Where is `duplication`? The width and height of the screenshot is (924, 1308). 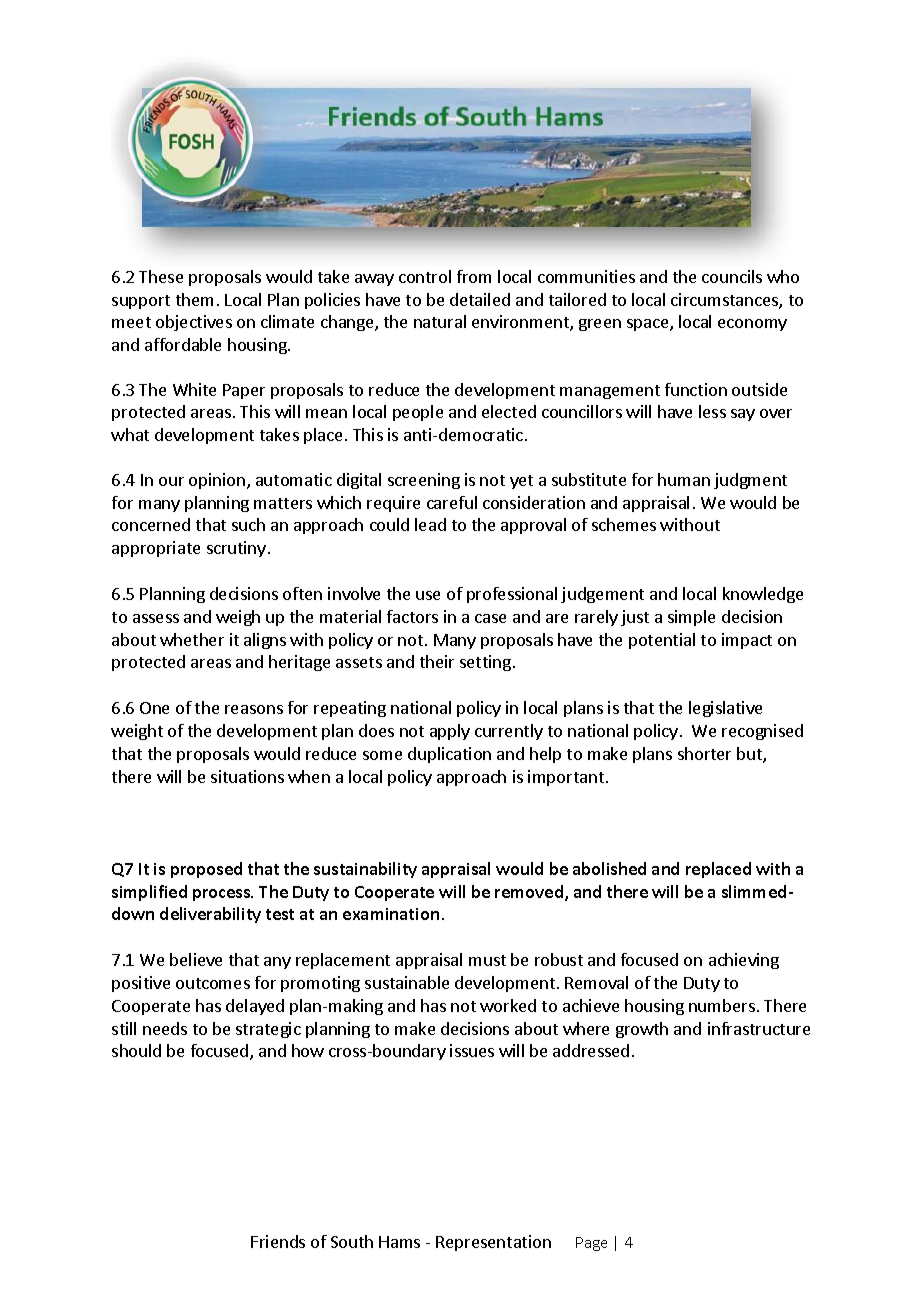 duplication is located at coordinates (449, 755).
